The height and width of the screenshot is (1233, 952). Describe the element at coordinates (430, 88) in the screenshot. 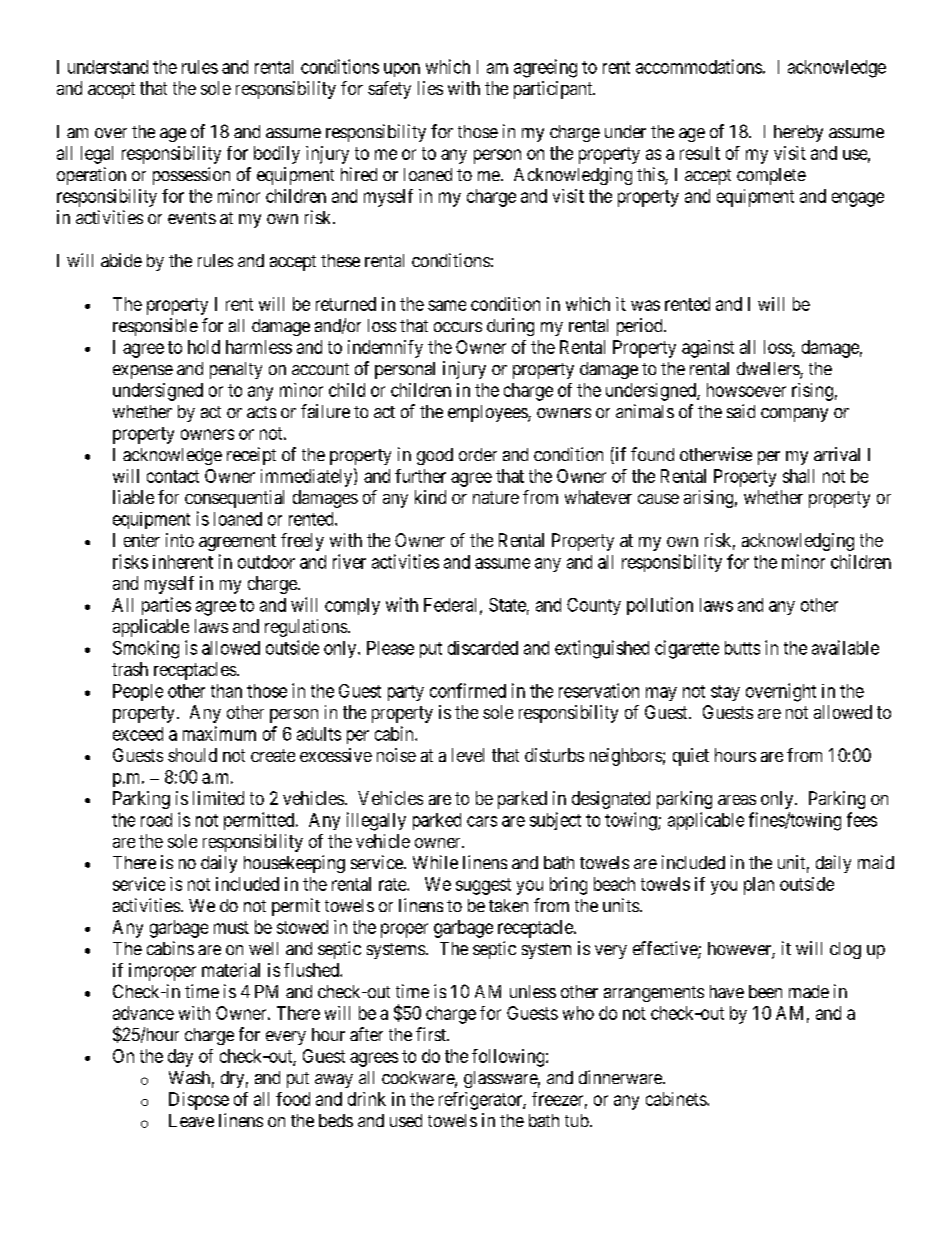

I see `lies` at that location.
